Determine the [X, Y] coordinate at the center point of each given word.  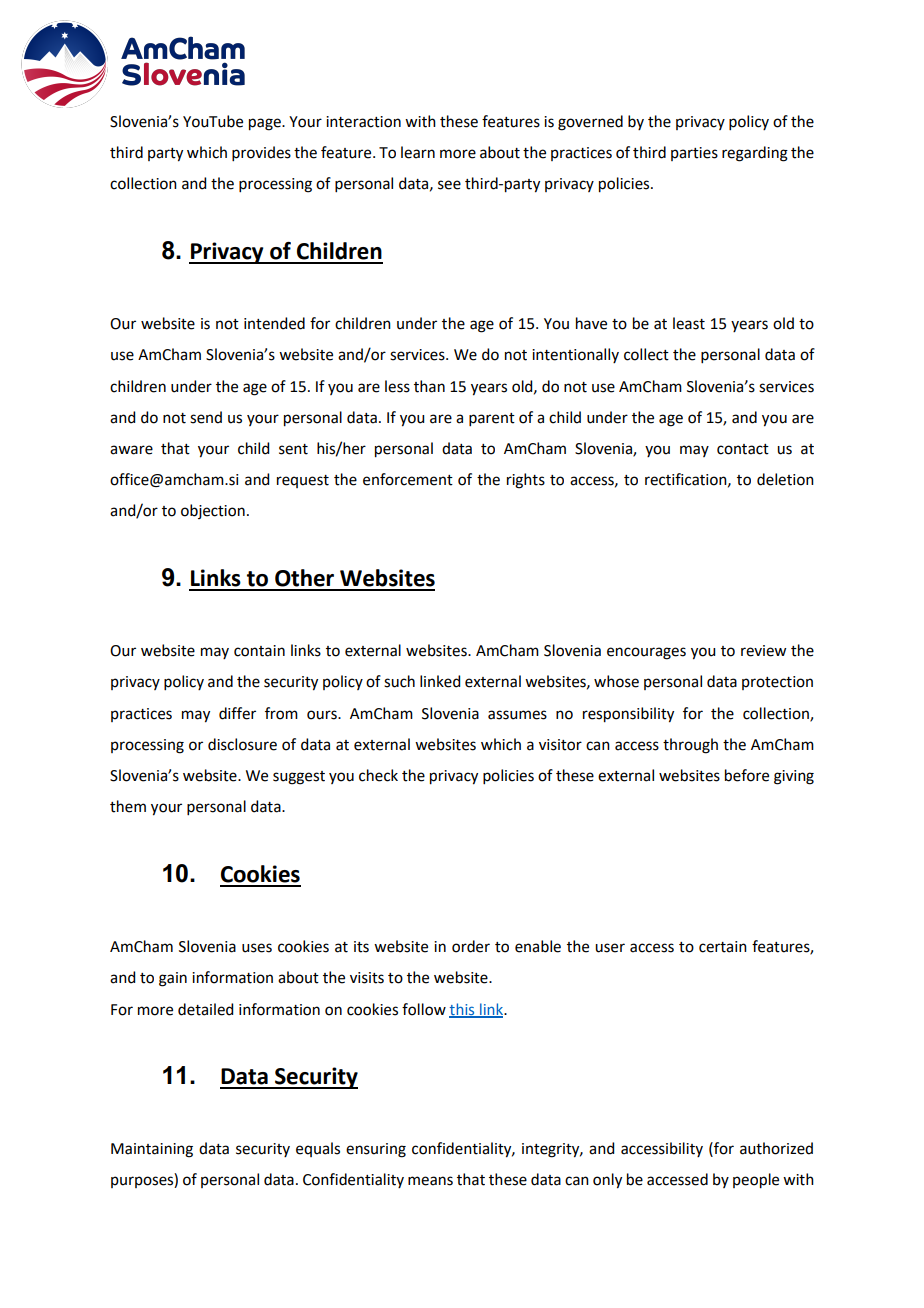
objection [213, 511]
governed [590, 123]
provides [261, 153]
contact [743, 449]
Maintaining [152, 1150]
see [449, 185]
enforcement [408, 479]
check [378, 775]
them [128, 806]
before [747, 775]
